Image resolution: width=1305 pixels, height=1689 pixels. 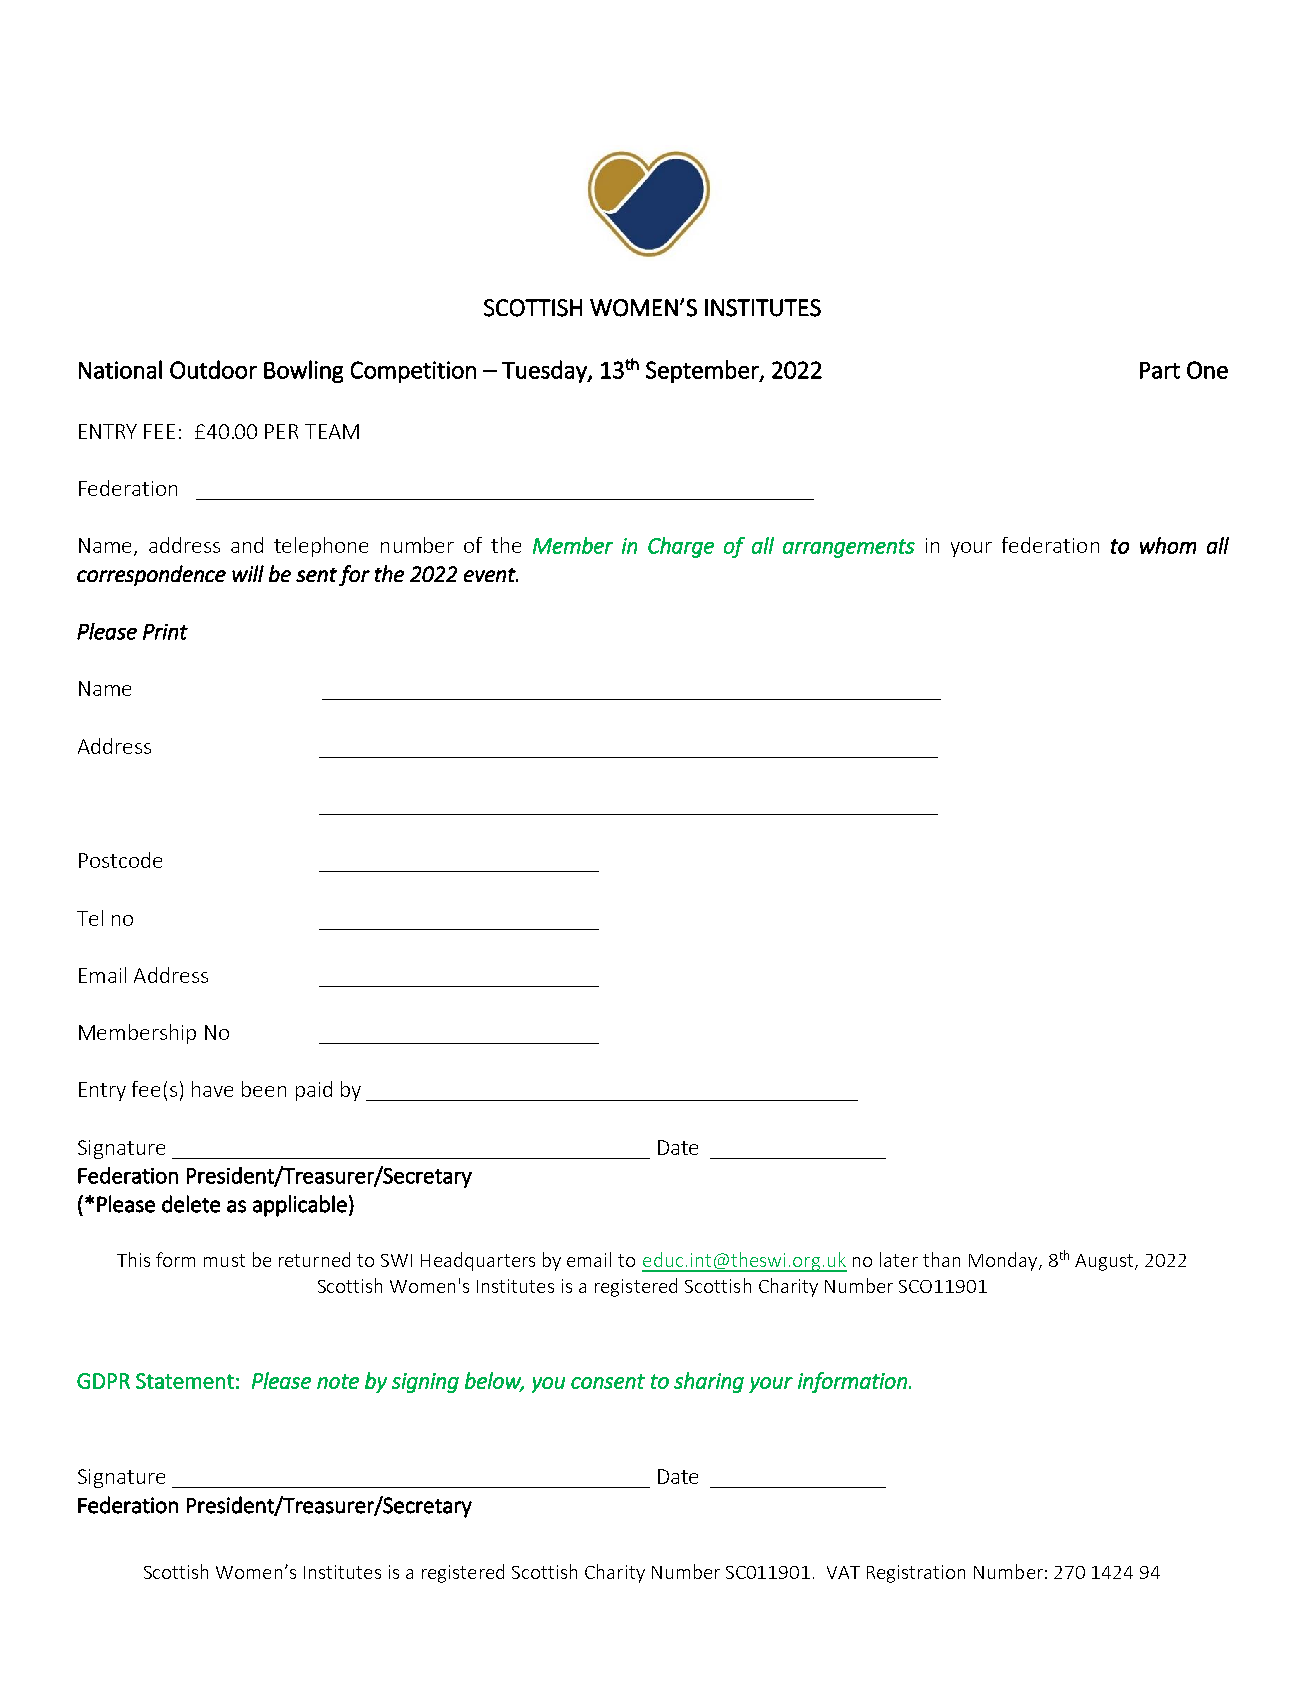 I want to click on Charge, so click(x=681, y=547).
